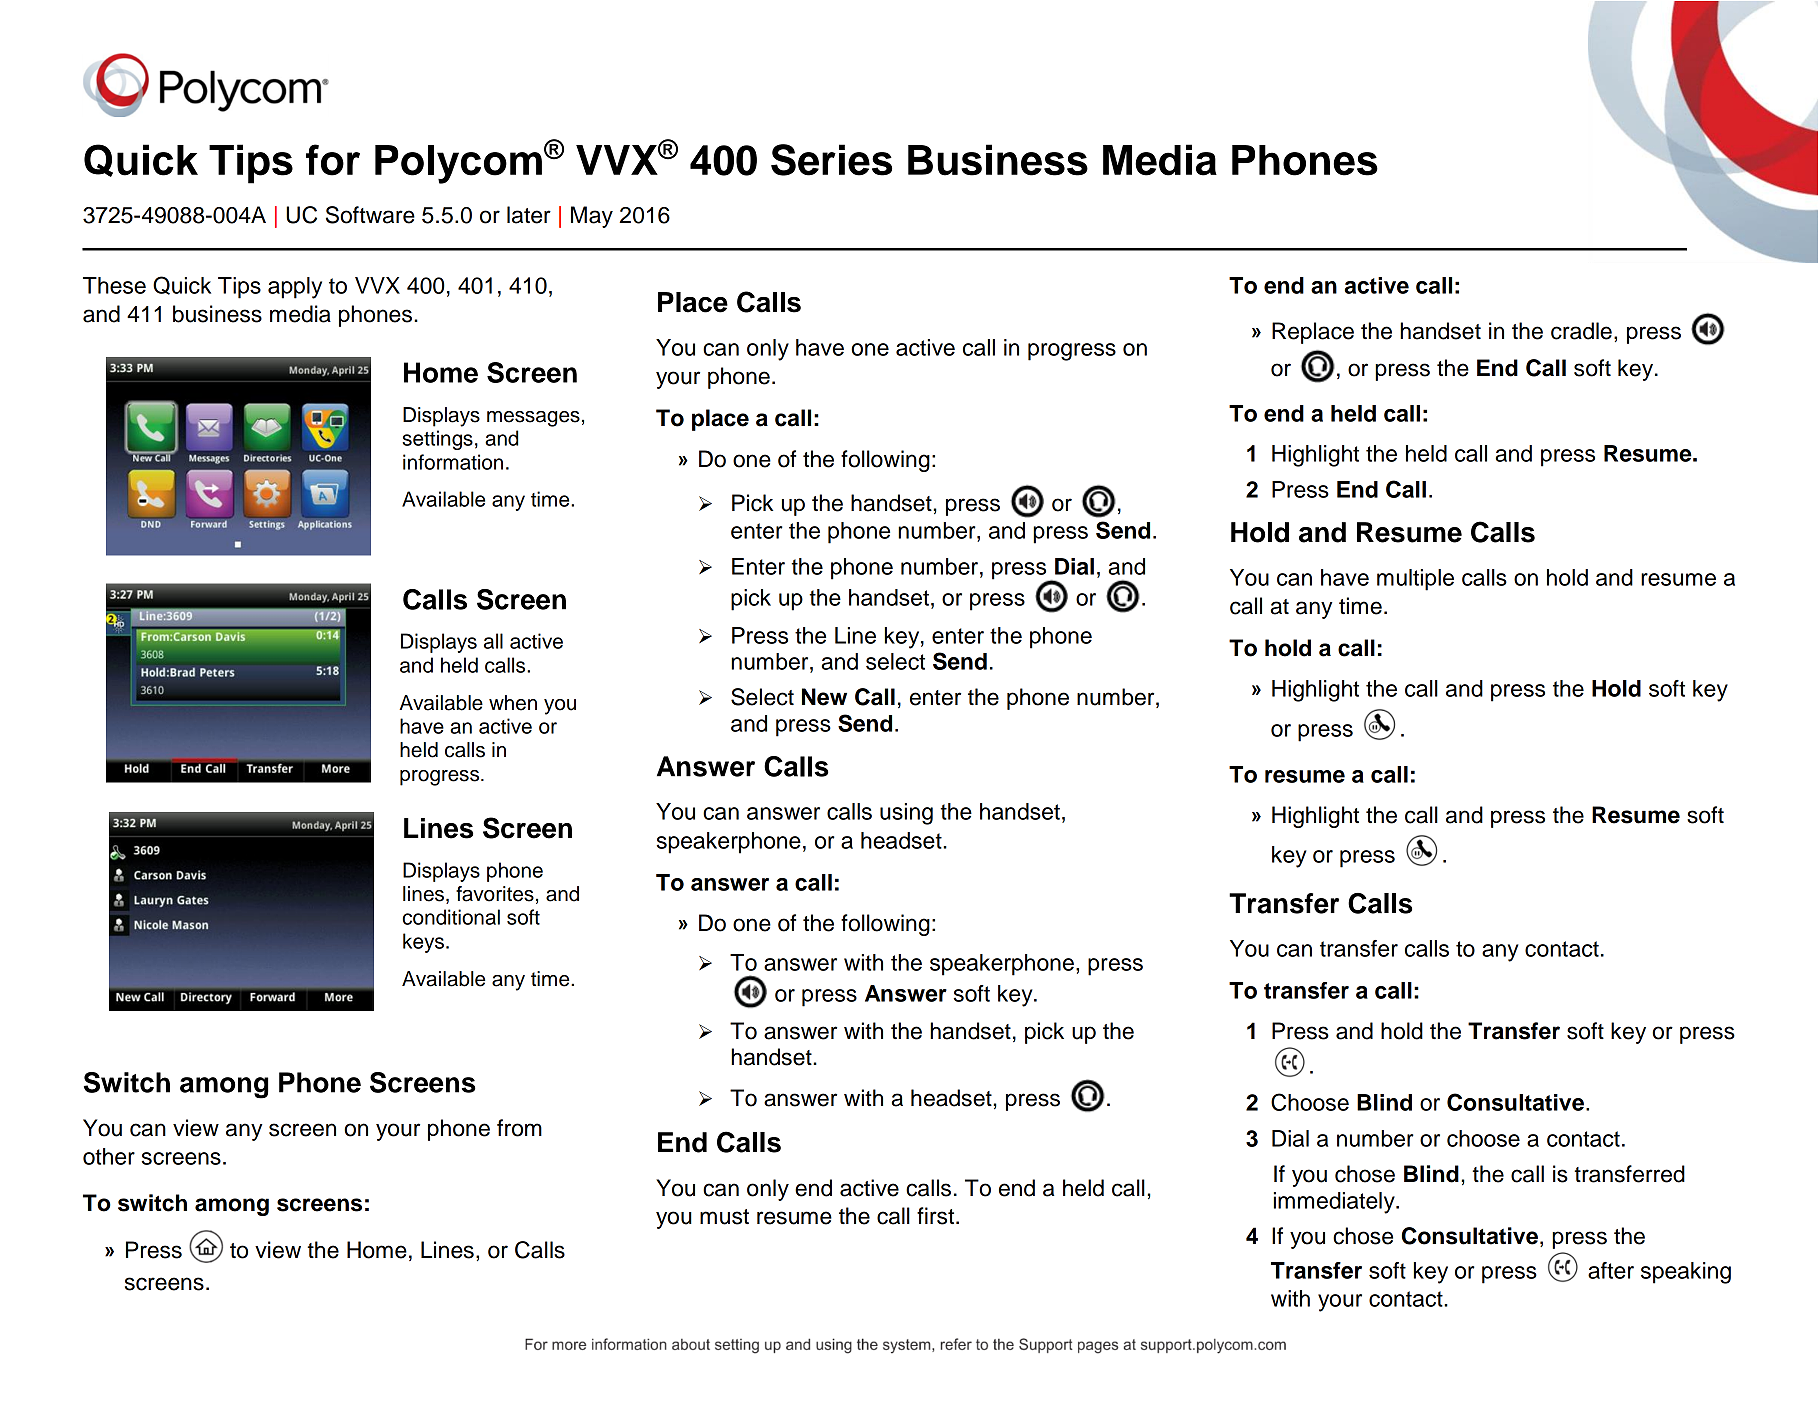 Image resolution: width=1819 pixels, height=1405 pixels. I want to click on other, so click(109, 1156).
